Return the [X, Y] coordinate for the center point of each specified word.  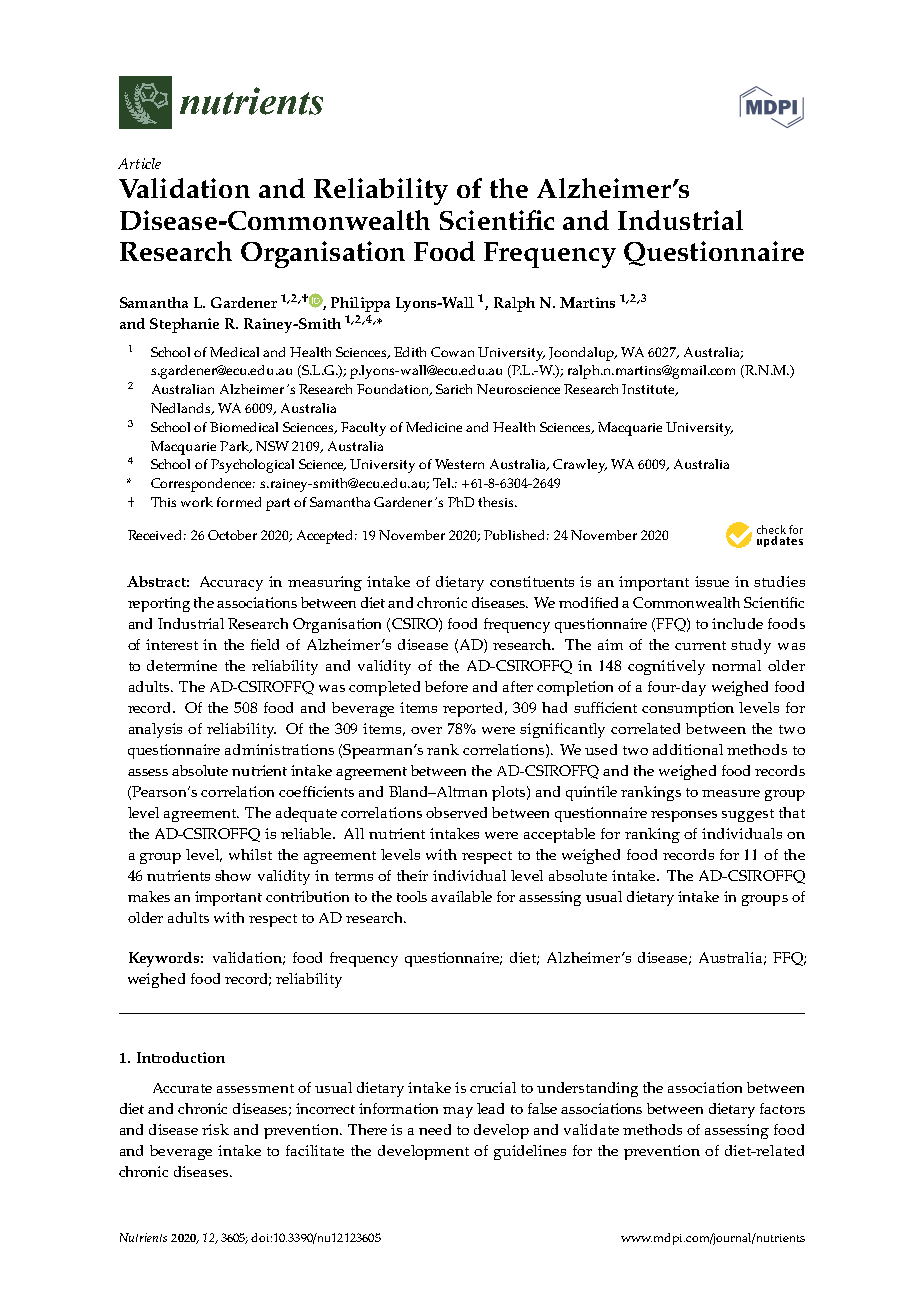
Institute [649, 390]
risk [215, 1129]
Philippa [360, 304]
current [700, 645]
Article [139, 163]
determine [182, 665]
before [446, 686]
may [458, 1112]
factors [782, 1108]
